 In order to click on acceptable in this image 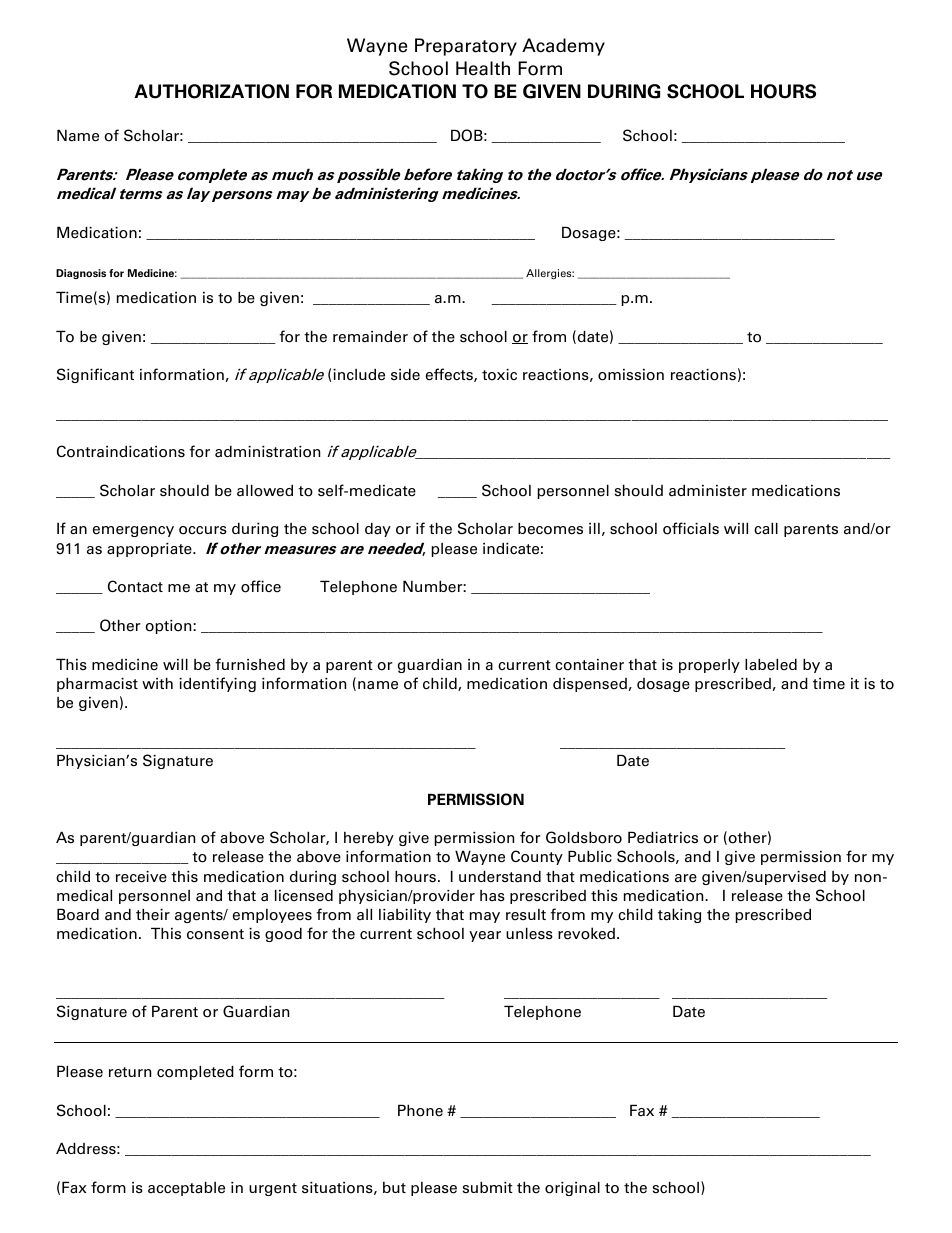, I will do `click(186, 1188)`.
